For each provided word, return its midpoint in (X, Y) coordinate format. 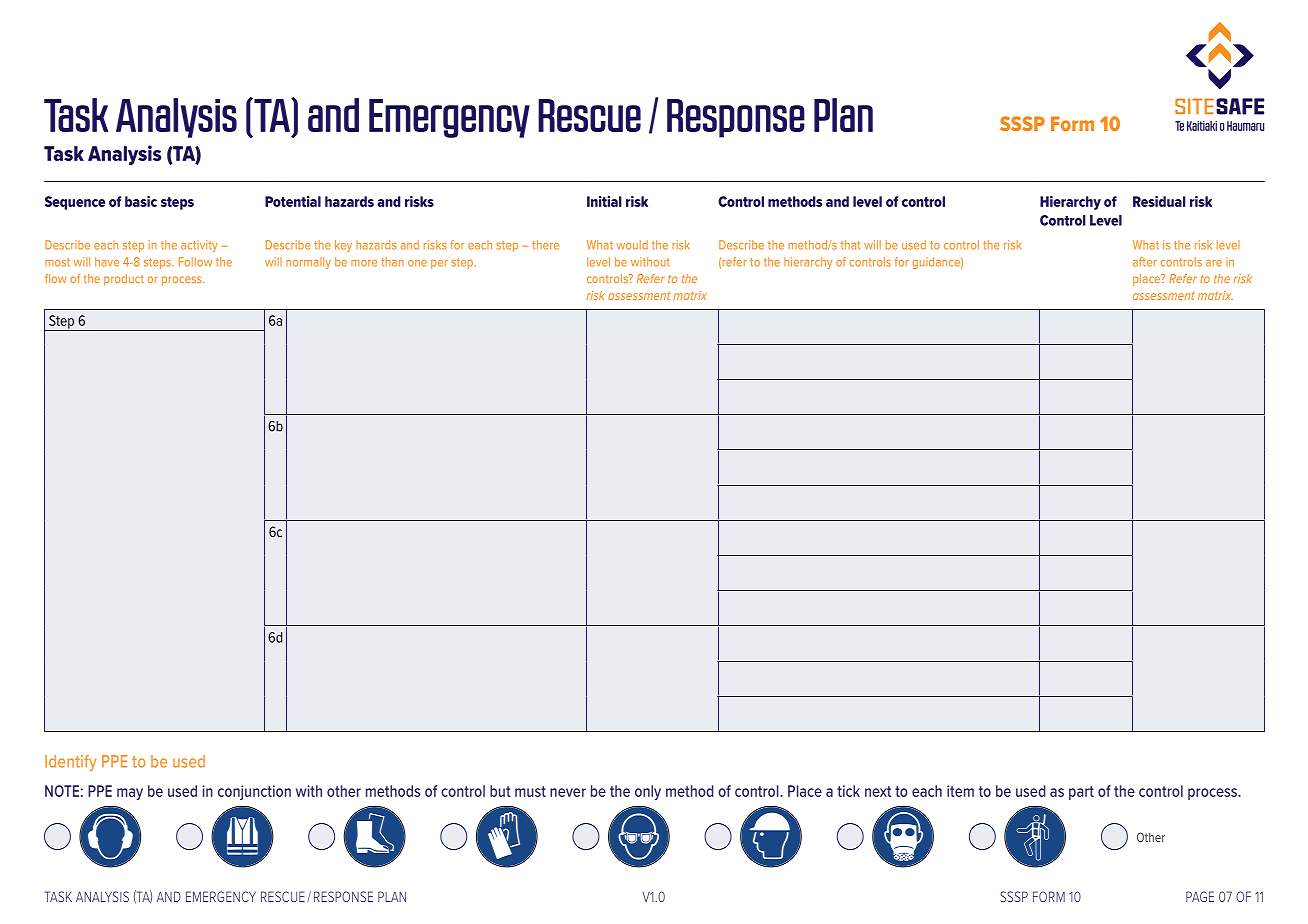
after (1145, 262)
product (124, 280)
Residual (1159, 201)
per (439, 264)
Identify (70, 763)
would (632, 245)
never (568, 792)
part (1081, 793)
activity (199, 246)
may (130, 794)
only (648, 792)
